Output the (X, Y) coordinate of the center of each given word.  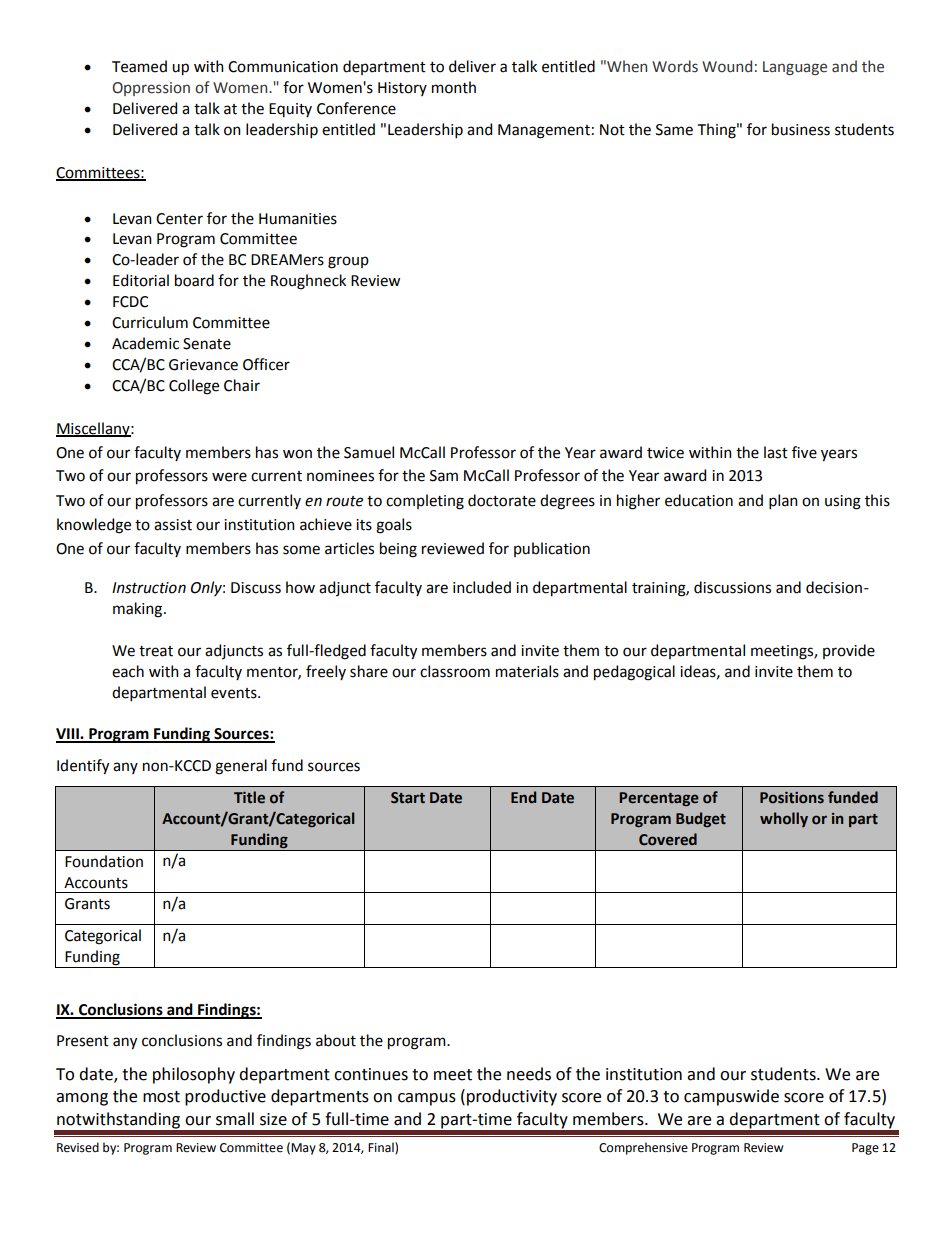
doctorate (502, 500)
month (454, 87)
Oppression (151, 89)
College (194, 387)
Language (795, 68)
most (161, 1097)
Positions (792, 798)
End (523, 797)
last (776, 452)
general (241, 767)
